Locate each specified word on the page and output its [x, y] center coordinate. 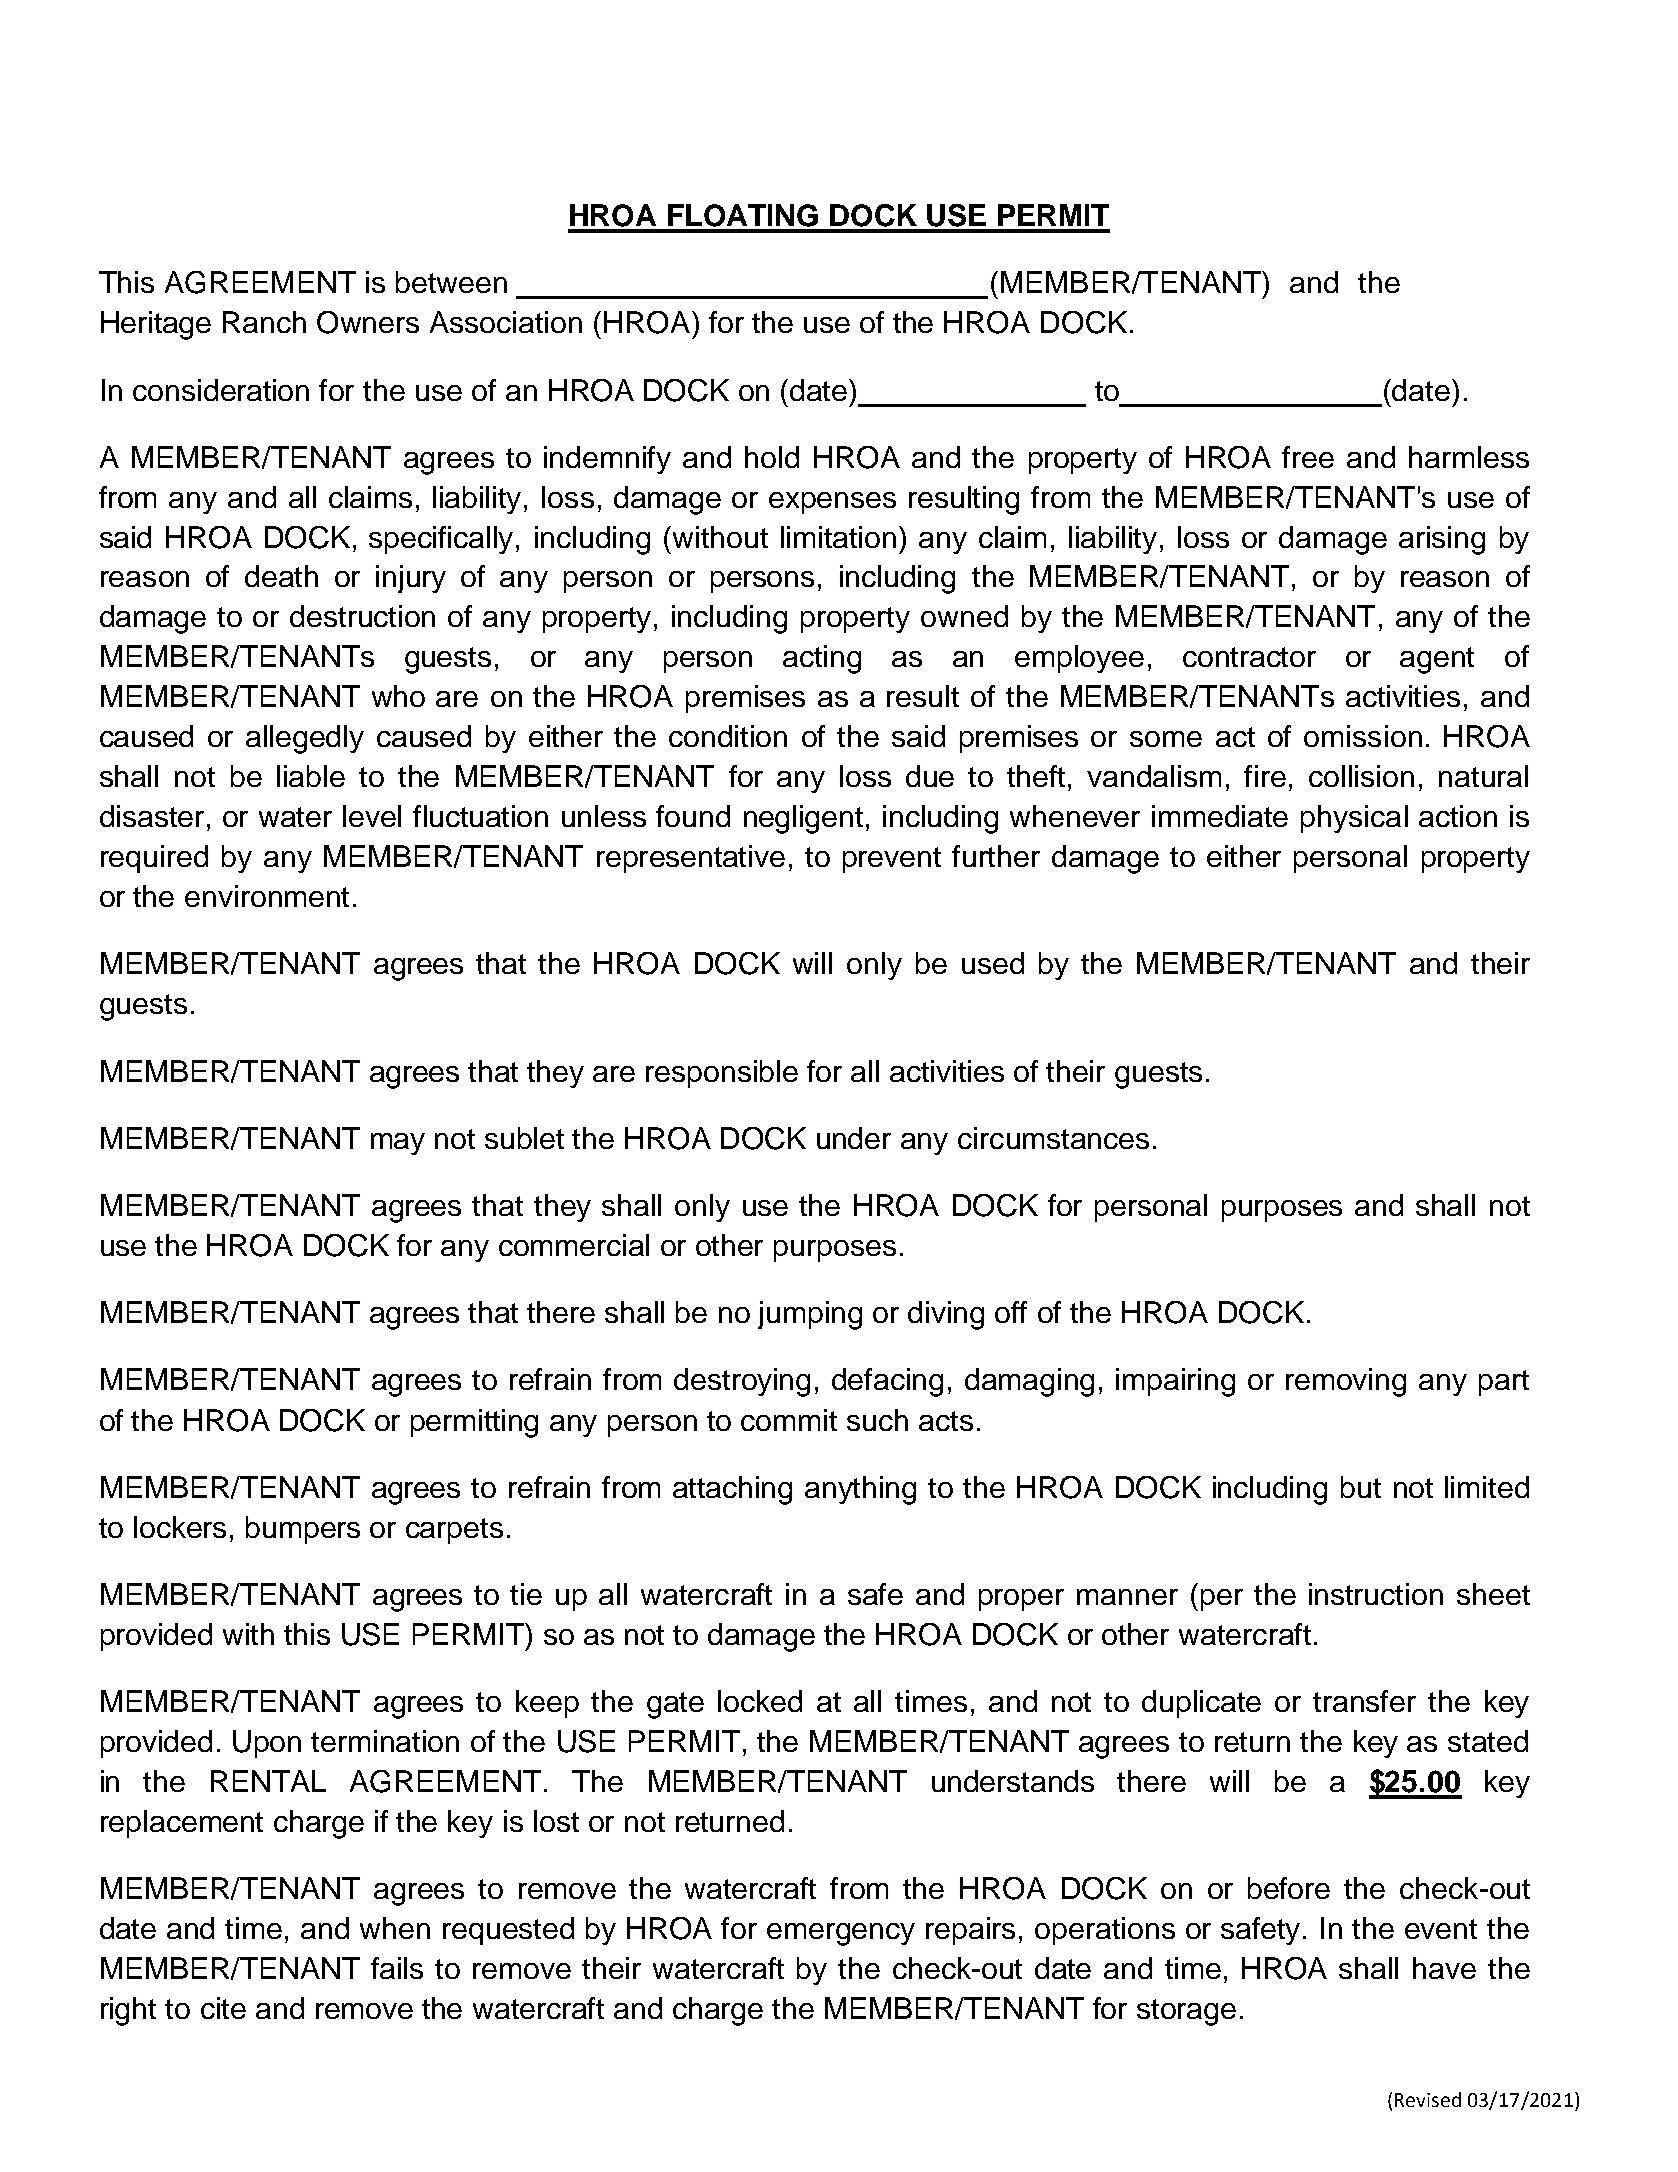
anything [860, 1490]
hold [772, 457]
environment [267, 896]
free [1308, 457]
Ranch [264, 322]
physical [1354, 819]
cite [223, 2008]
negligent [803, 819]
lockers [180, 1527]
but [1361, 1487]
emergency [841, 1934]
